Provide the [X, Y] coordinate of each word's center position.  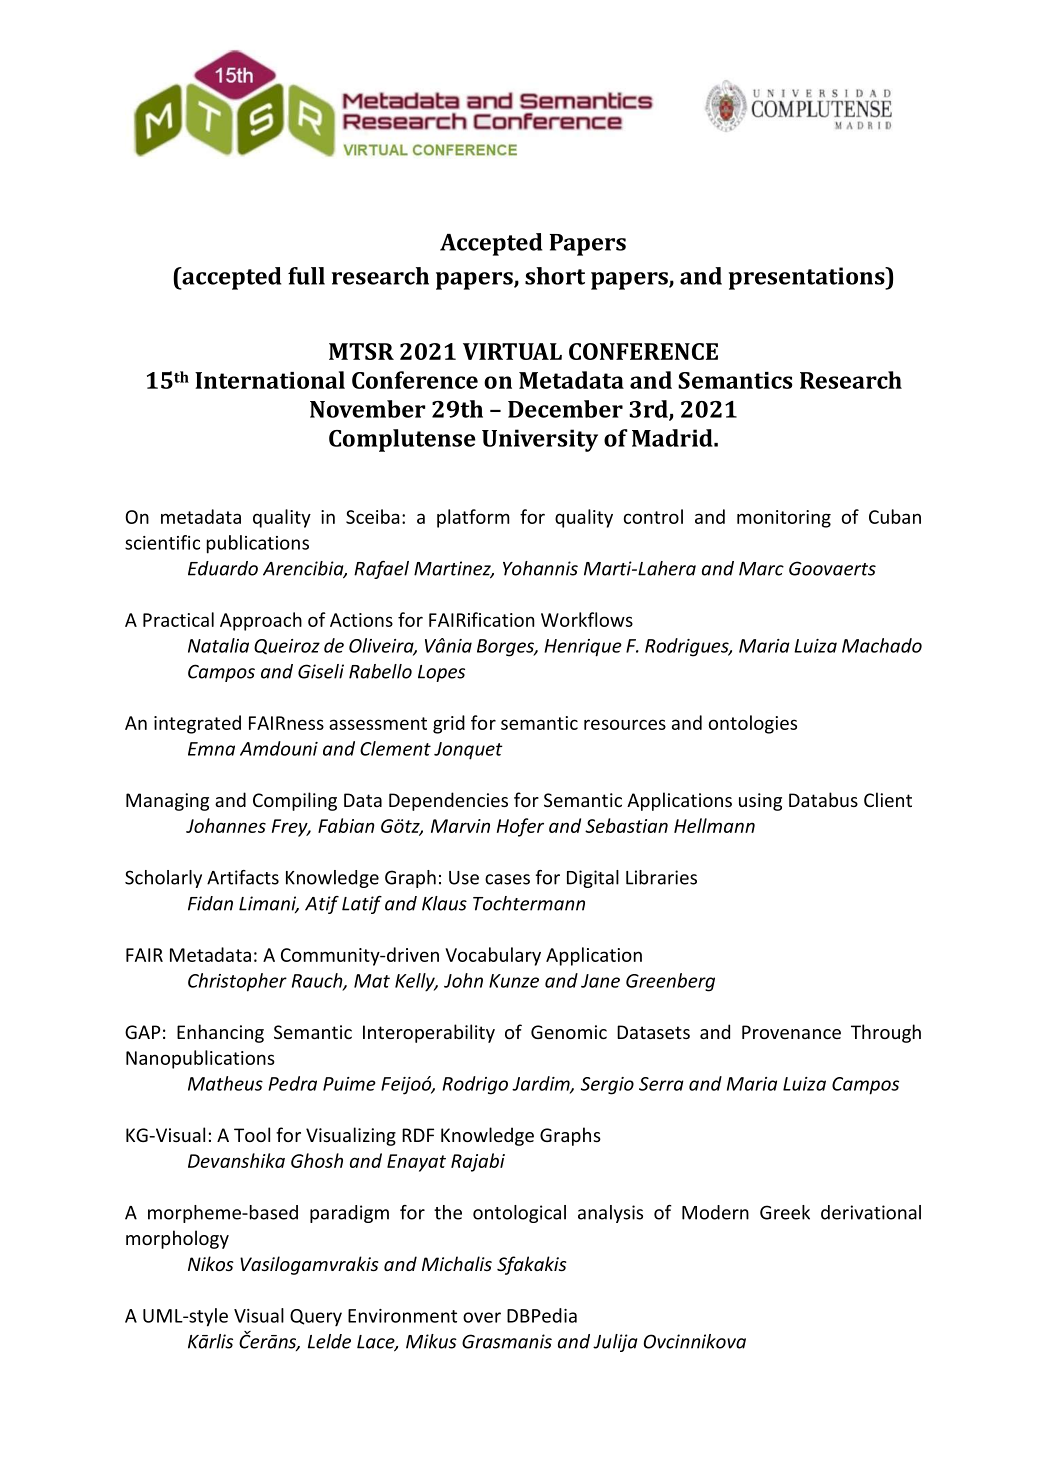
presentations [808, 278]
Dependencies [448, 801]
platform [473, 518]
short [555, 276]
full [306, 276]
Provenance [791, 1032]
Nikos [211, 1263]
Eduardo [223, 568]
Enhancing [220, 1033]
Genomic [569, 1032]
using [760, 802]
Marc [761, 569]
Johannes [226, 825]
